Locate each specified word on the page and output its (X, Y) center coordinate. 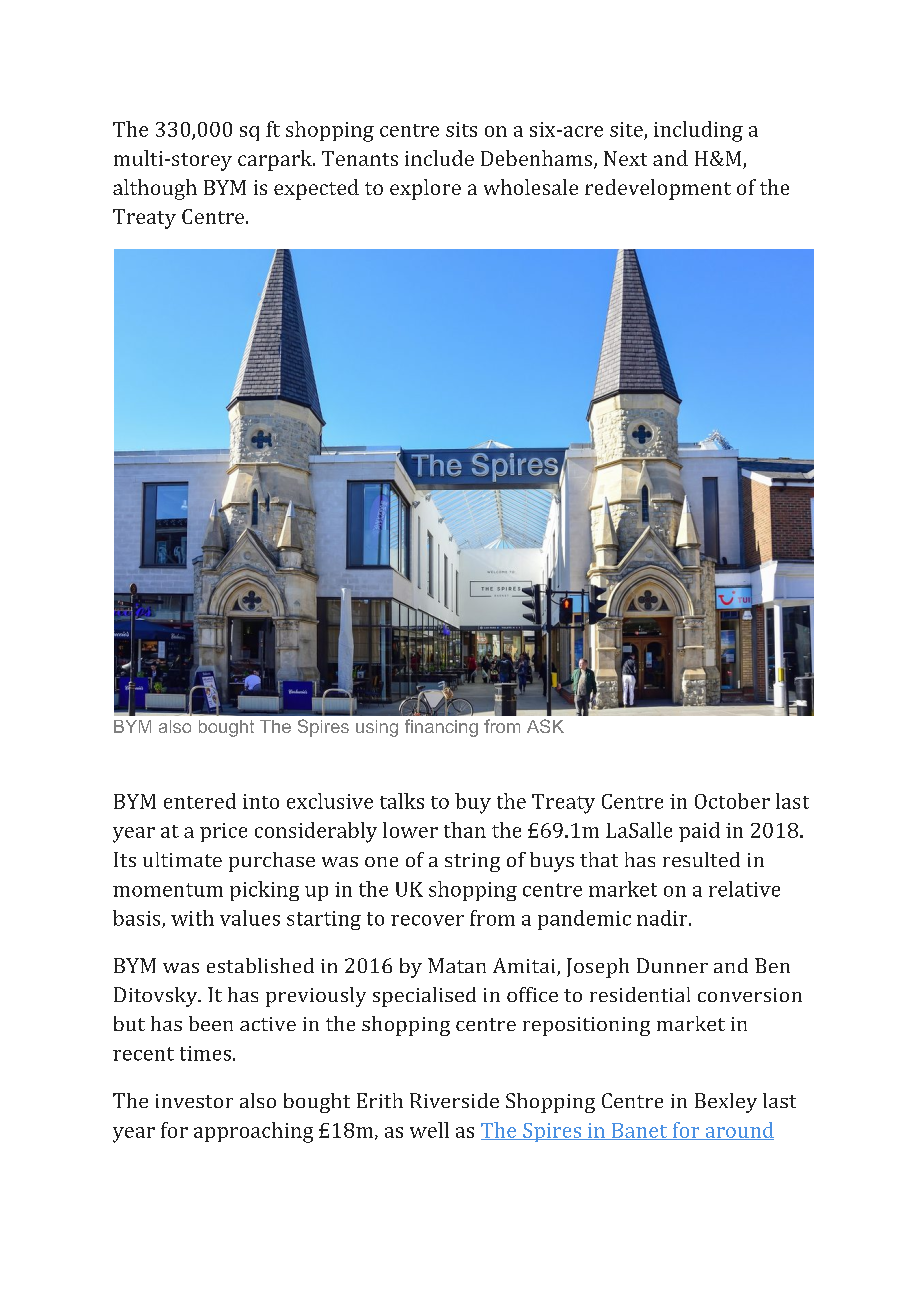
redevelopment (658, 189)
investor (194, 1101)
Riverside (454, 1100)
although (155, 189)
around (738, 1131)
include (439, 158)
